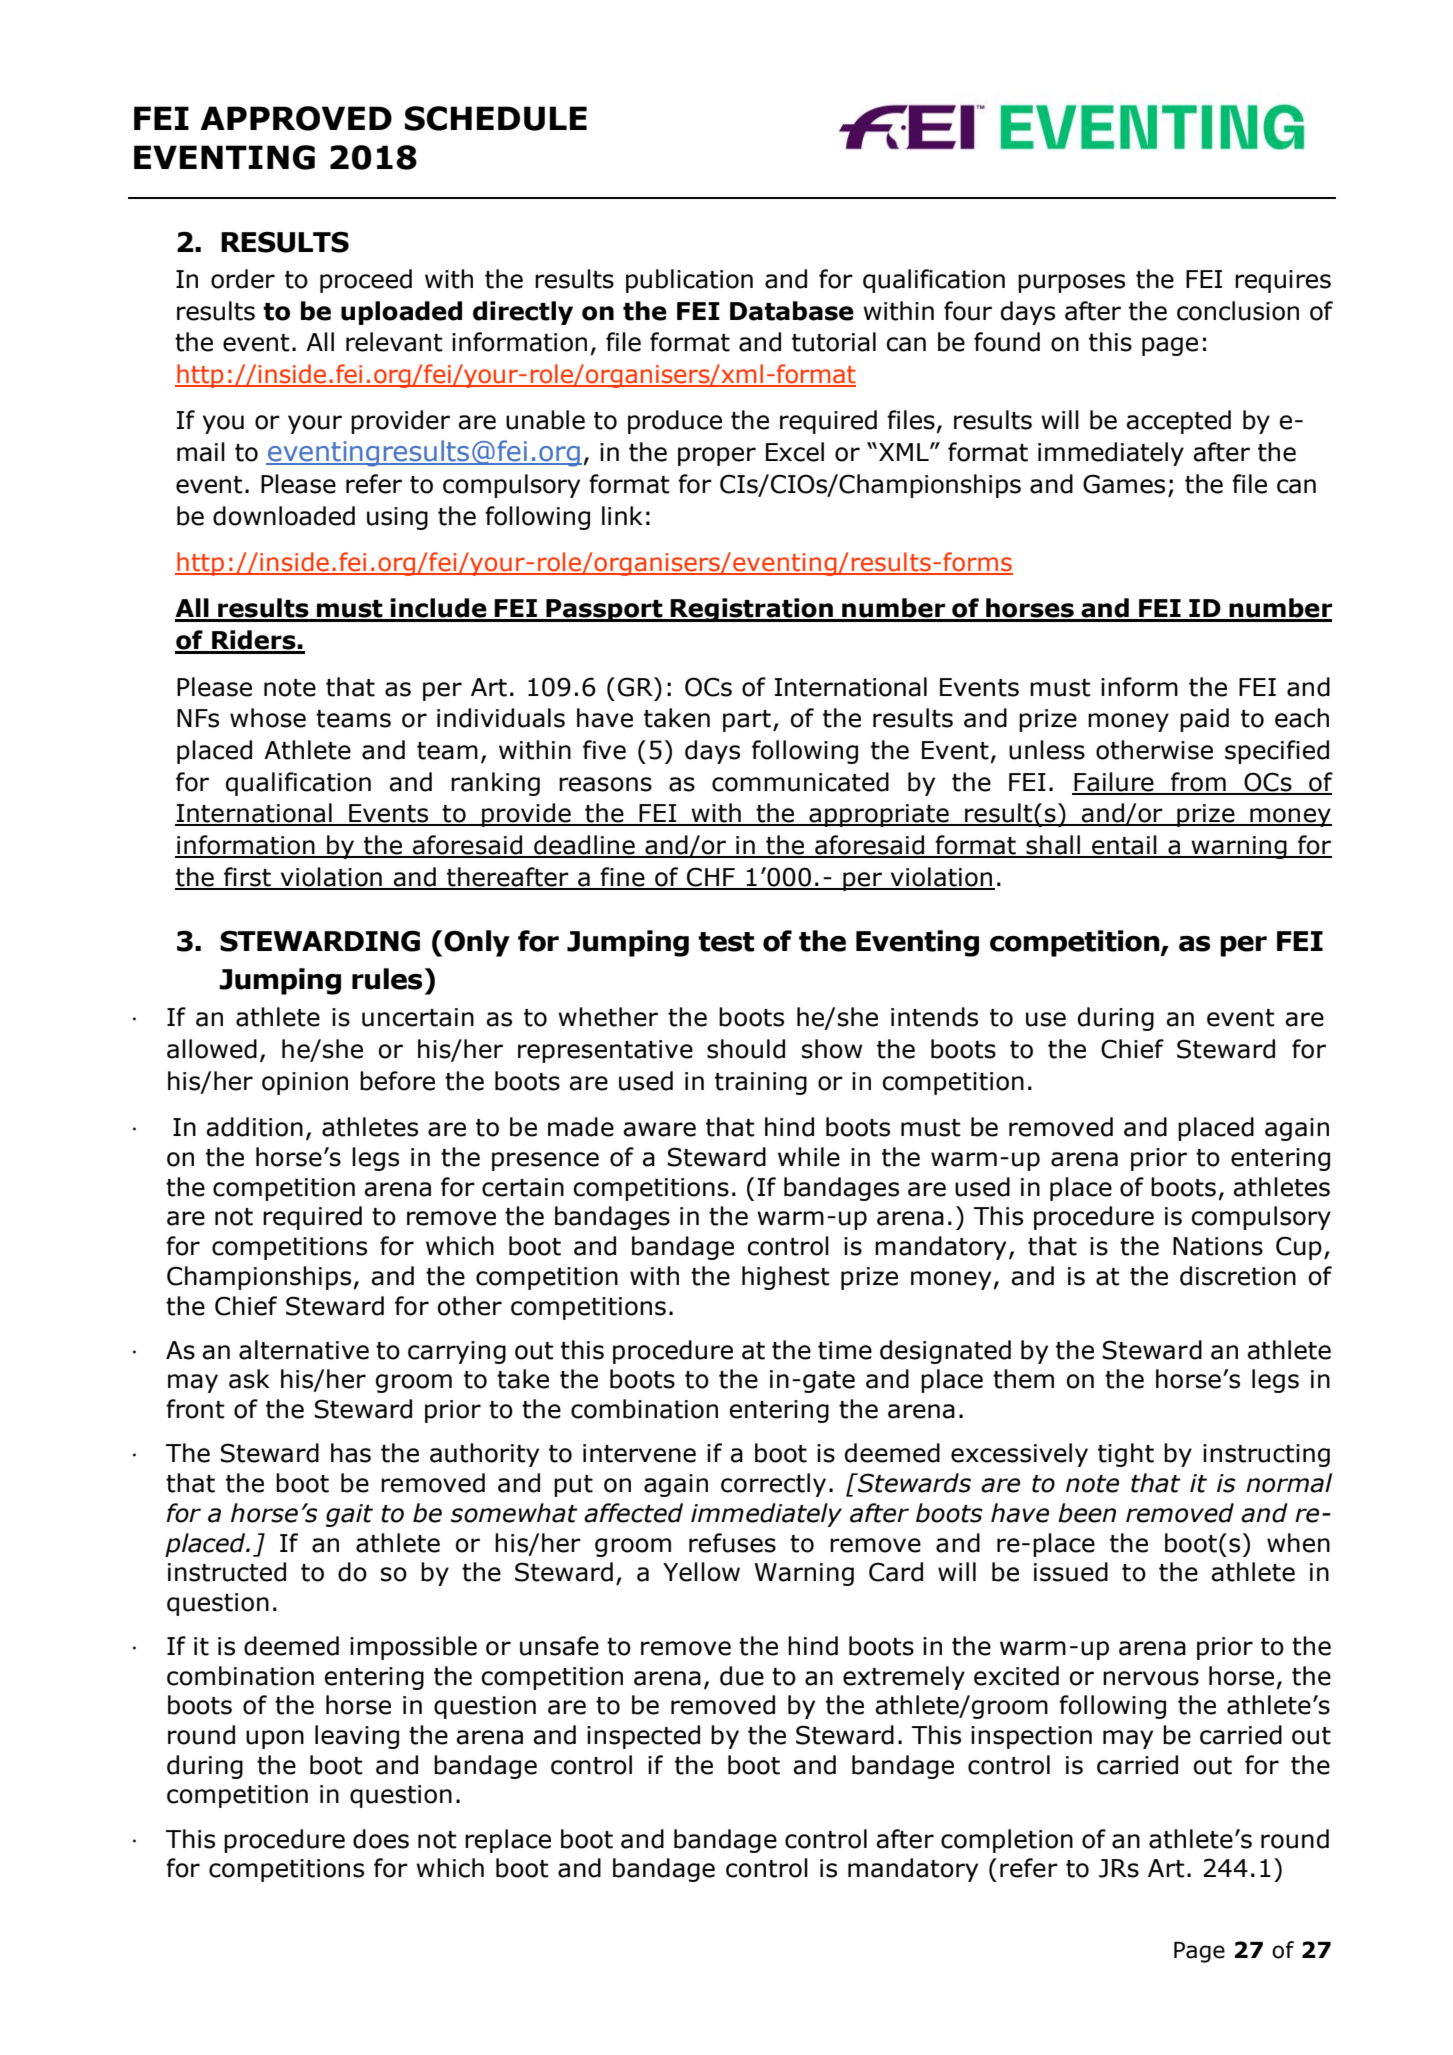 The height and width of the screenshot is (2055, 1453). Describe the element at coordinates (268, 718) in the screenshot. I see `whose` at that location.
